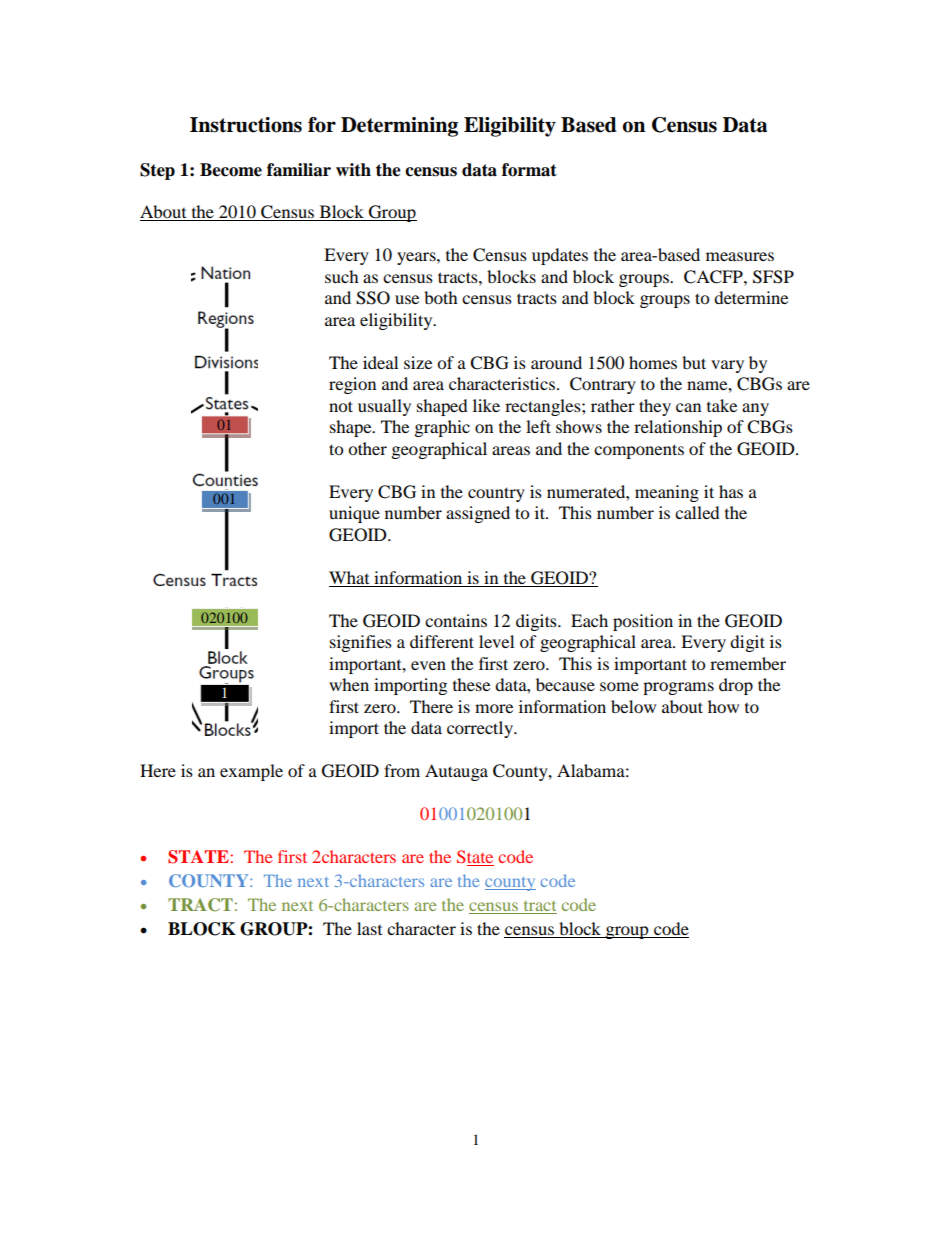 The height and width of the screenshot is (1233, 952). What do you see at coordinates (369, 928) in the screenshot?
I see `last` at bounding box center [369, 928].
